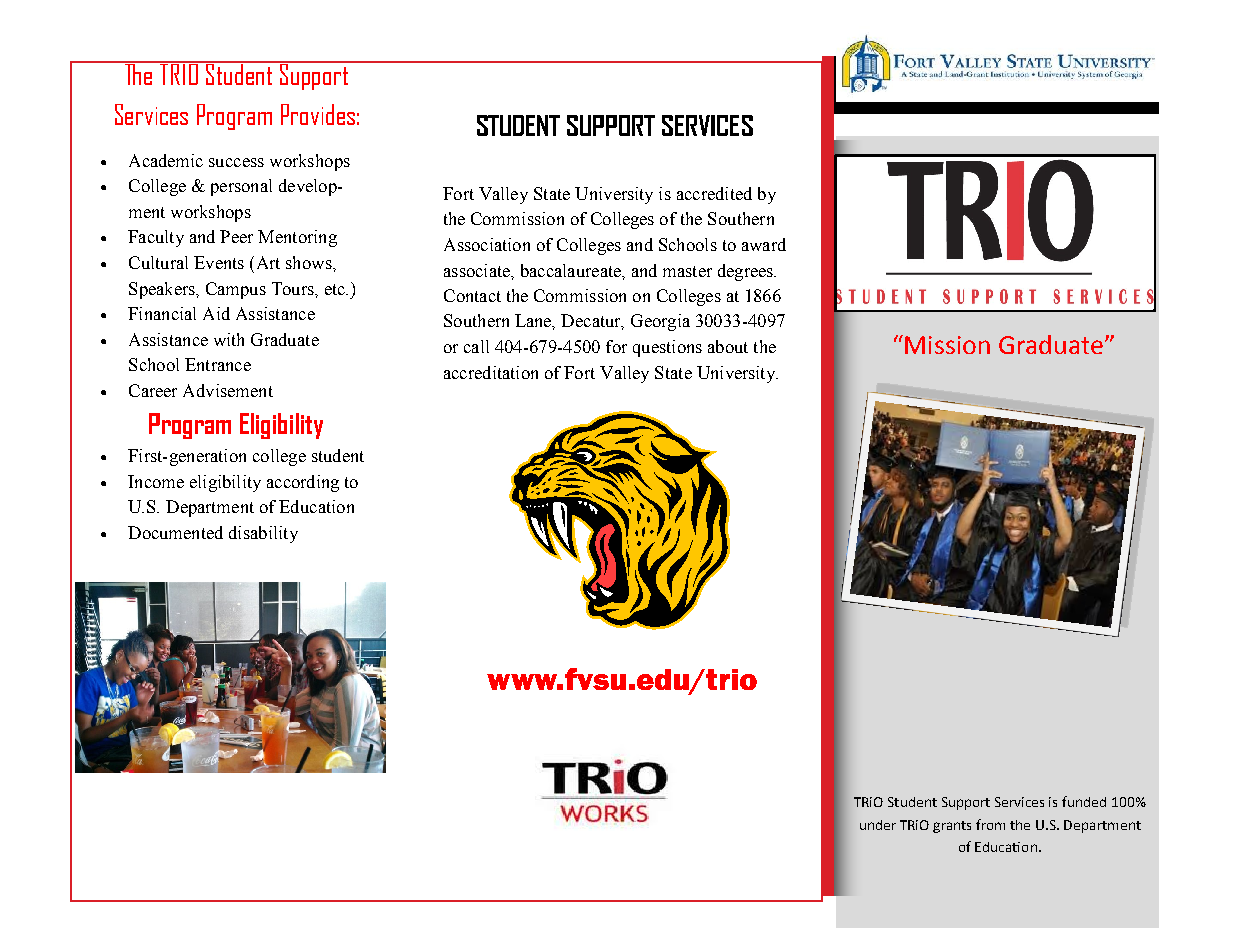  I want to click on disability, so click(263, 534).
